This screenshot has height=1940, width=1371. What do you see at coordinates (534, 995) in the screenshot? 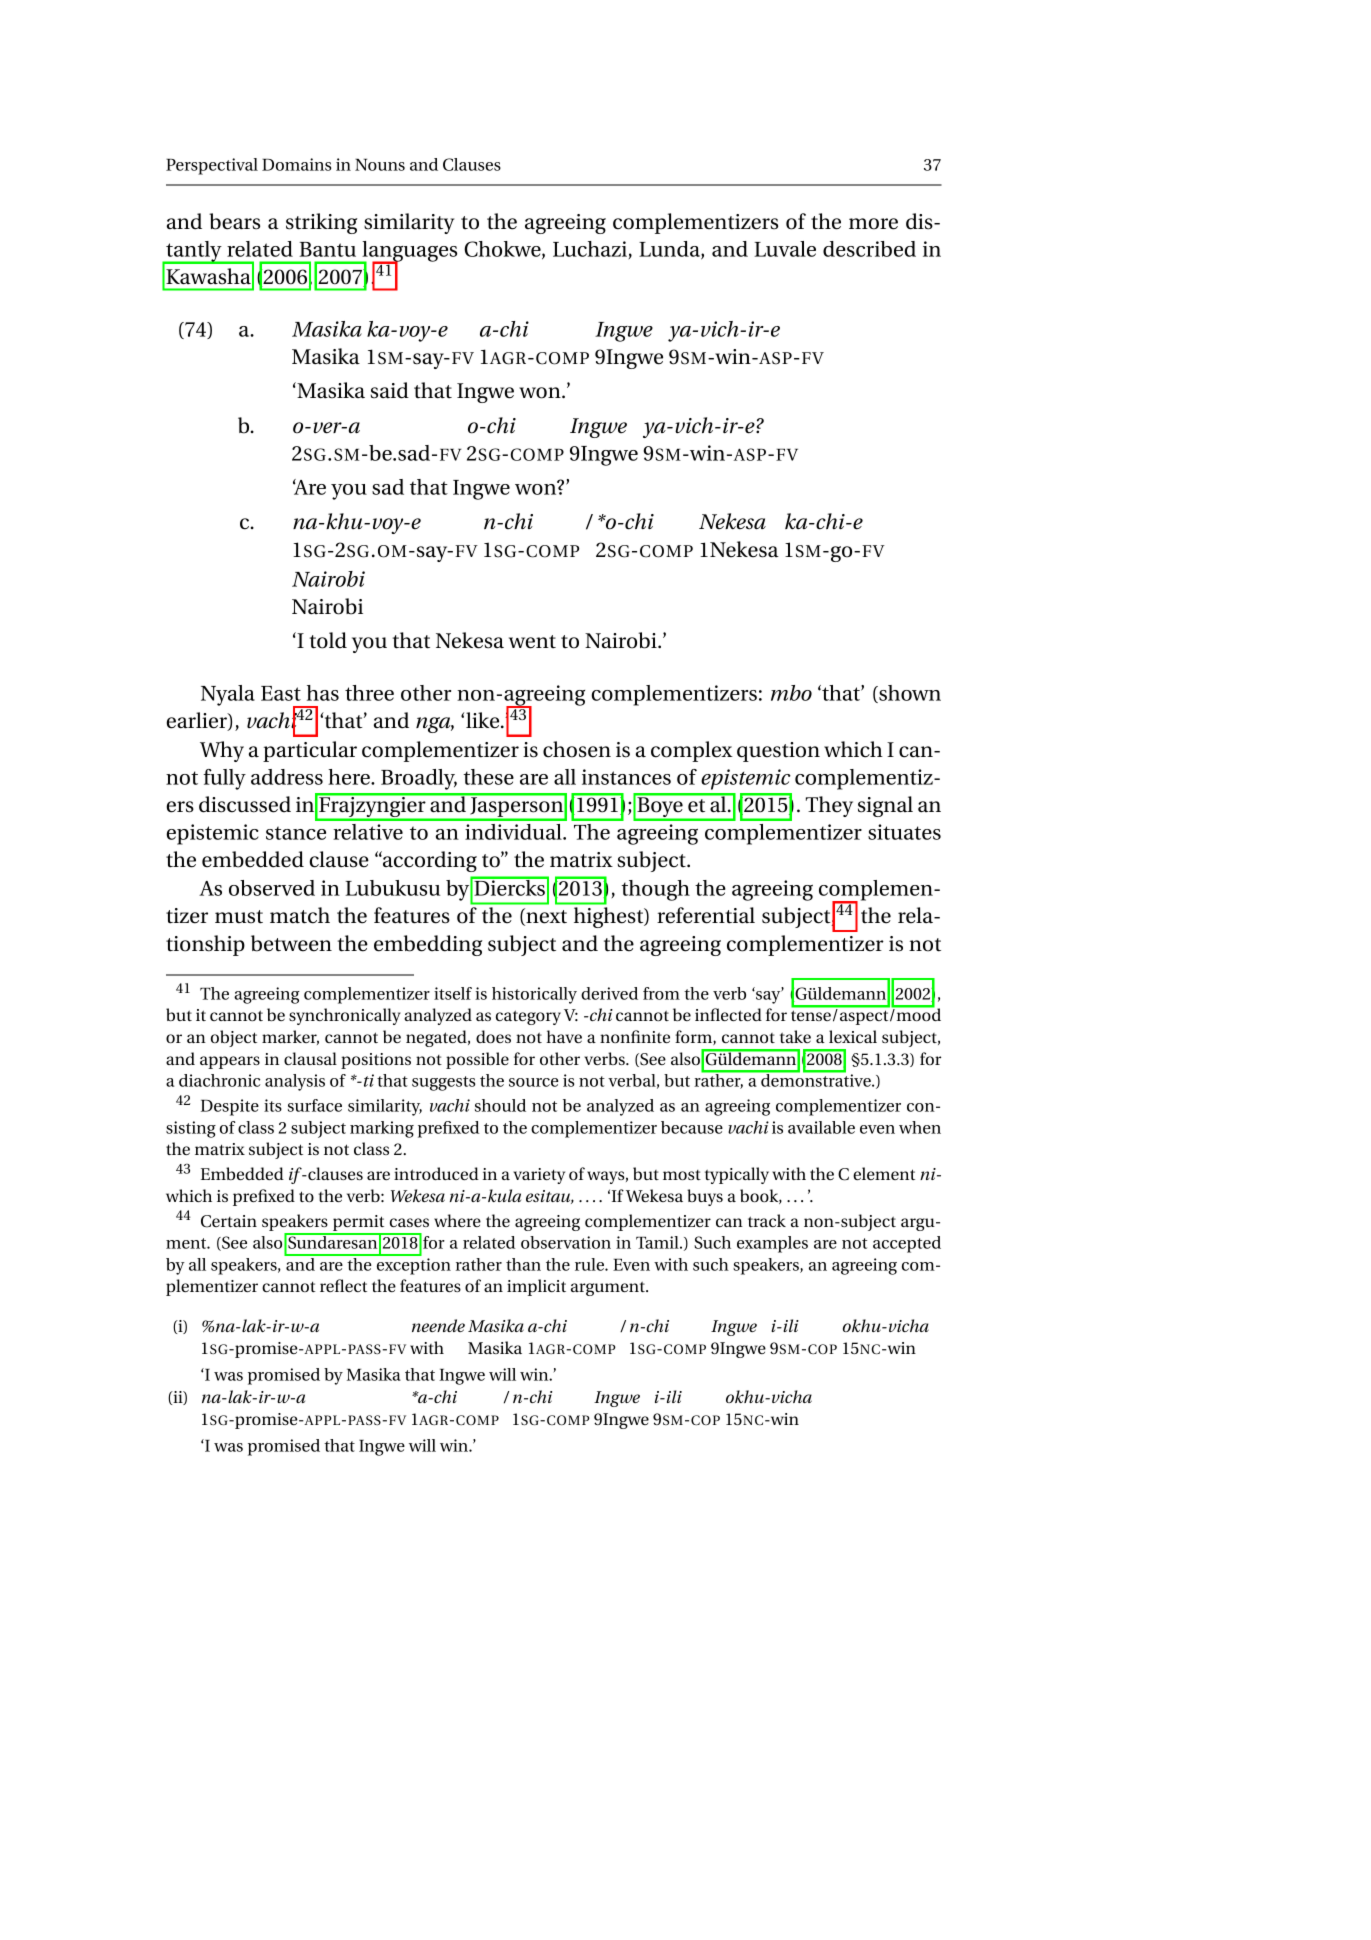
I see `historically` at bounding box center [534, 995].
